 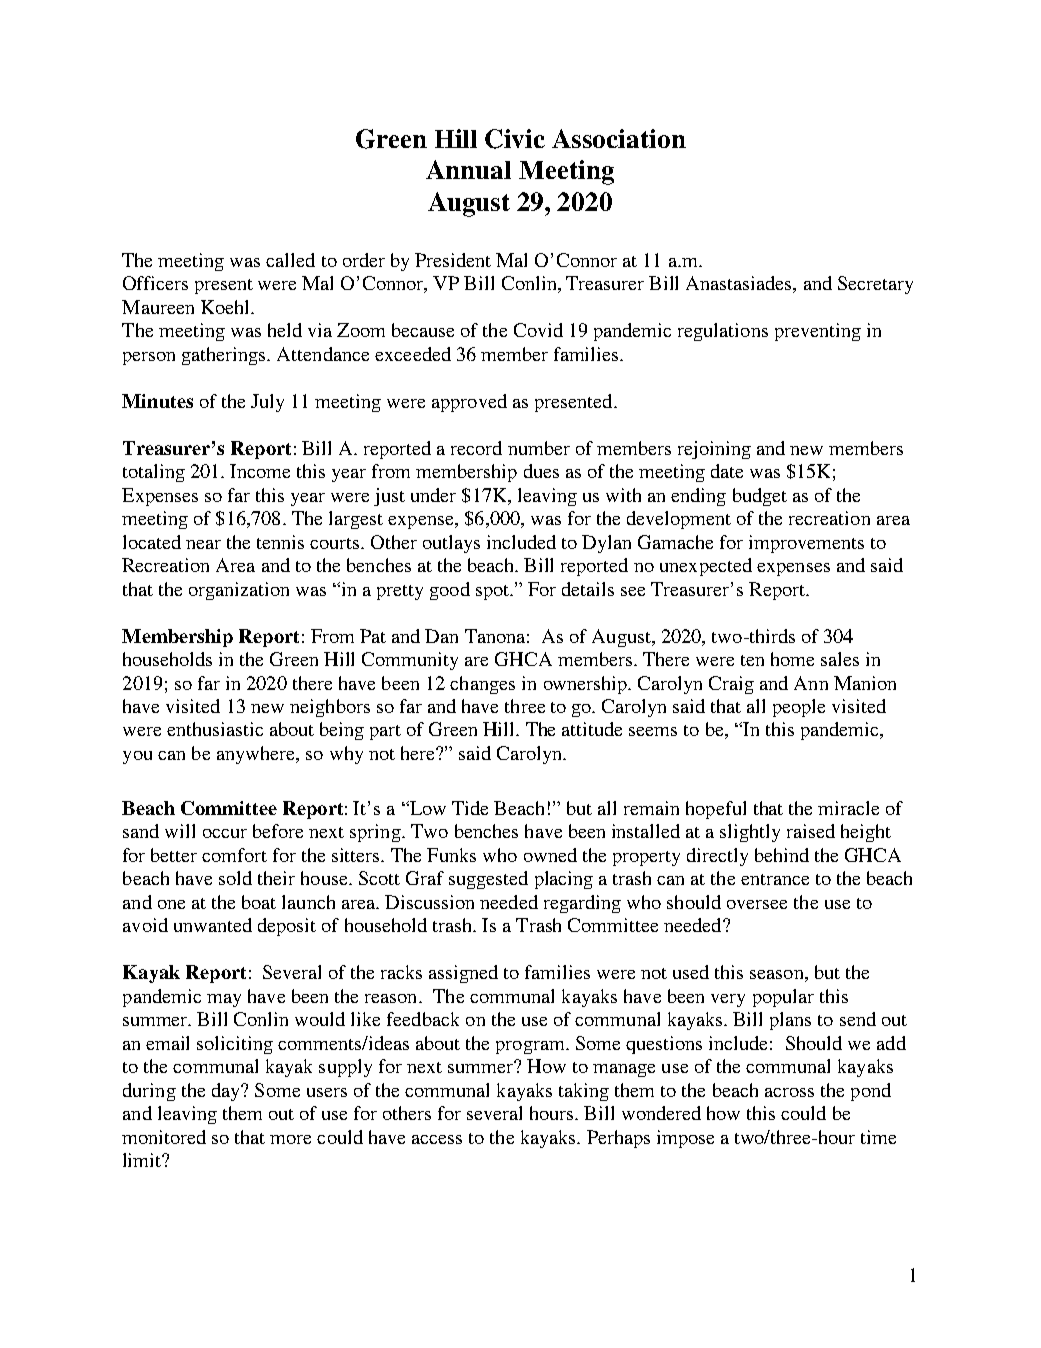 I want to click on across, so click(x=789, y=1092).
